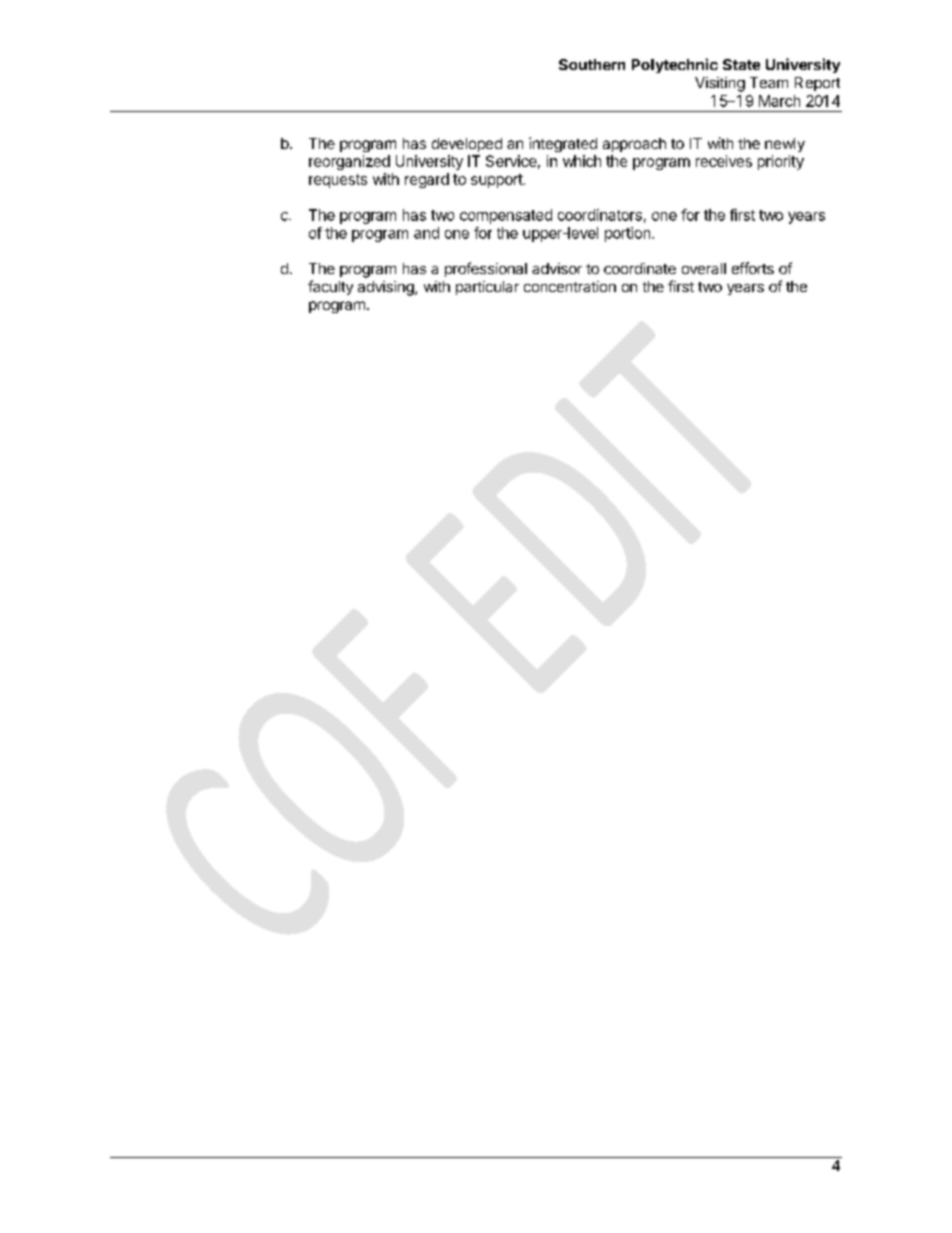 The height and width of the screenshot is (1233, 952). I want to click on regard, so click(427, 180).
